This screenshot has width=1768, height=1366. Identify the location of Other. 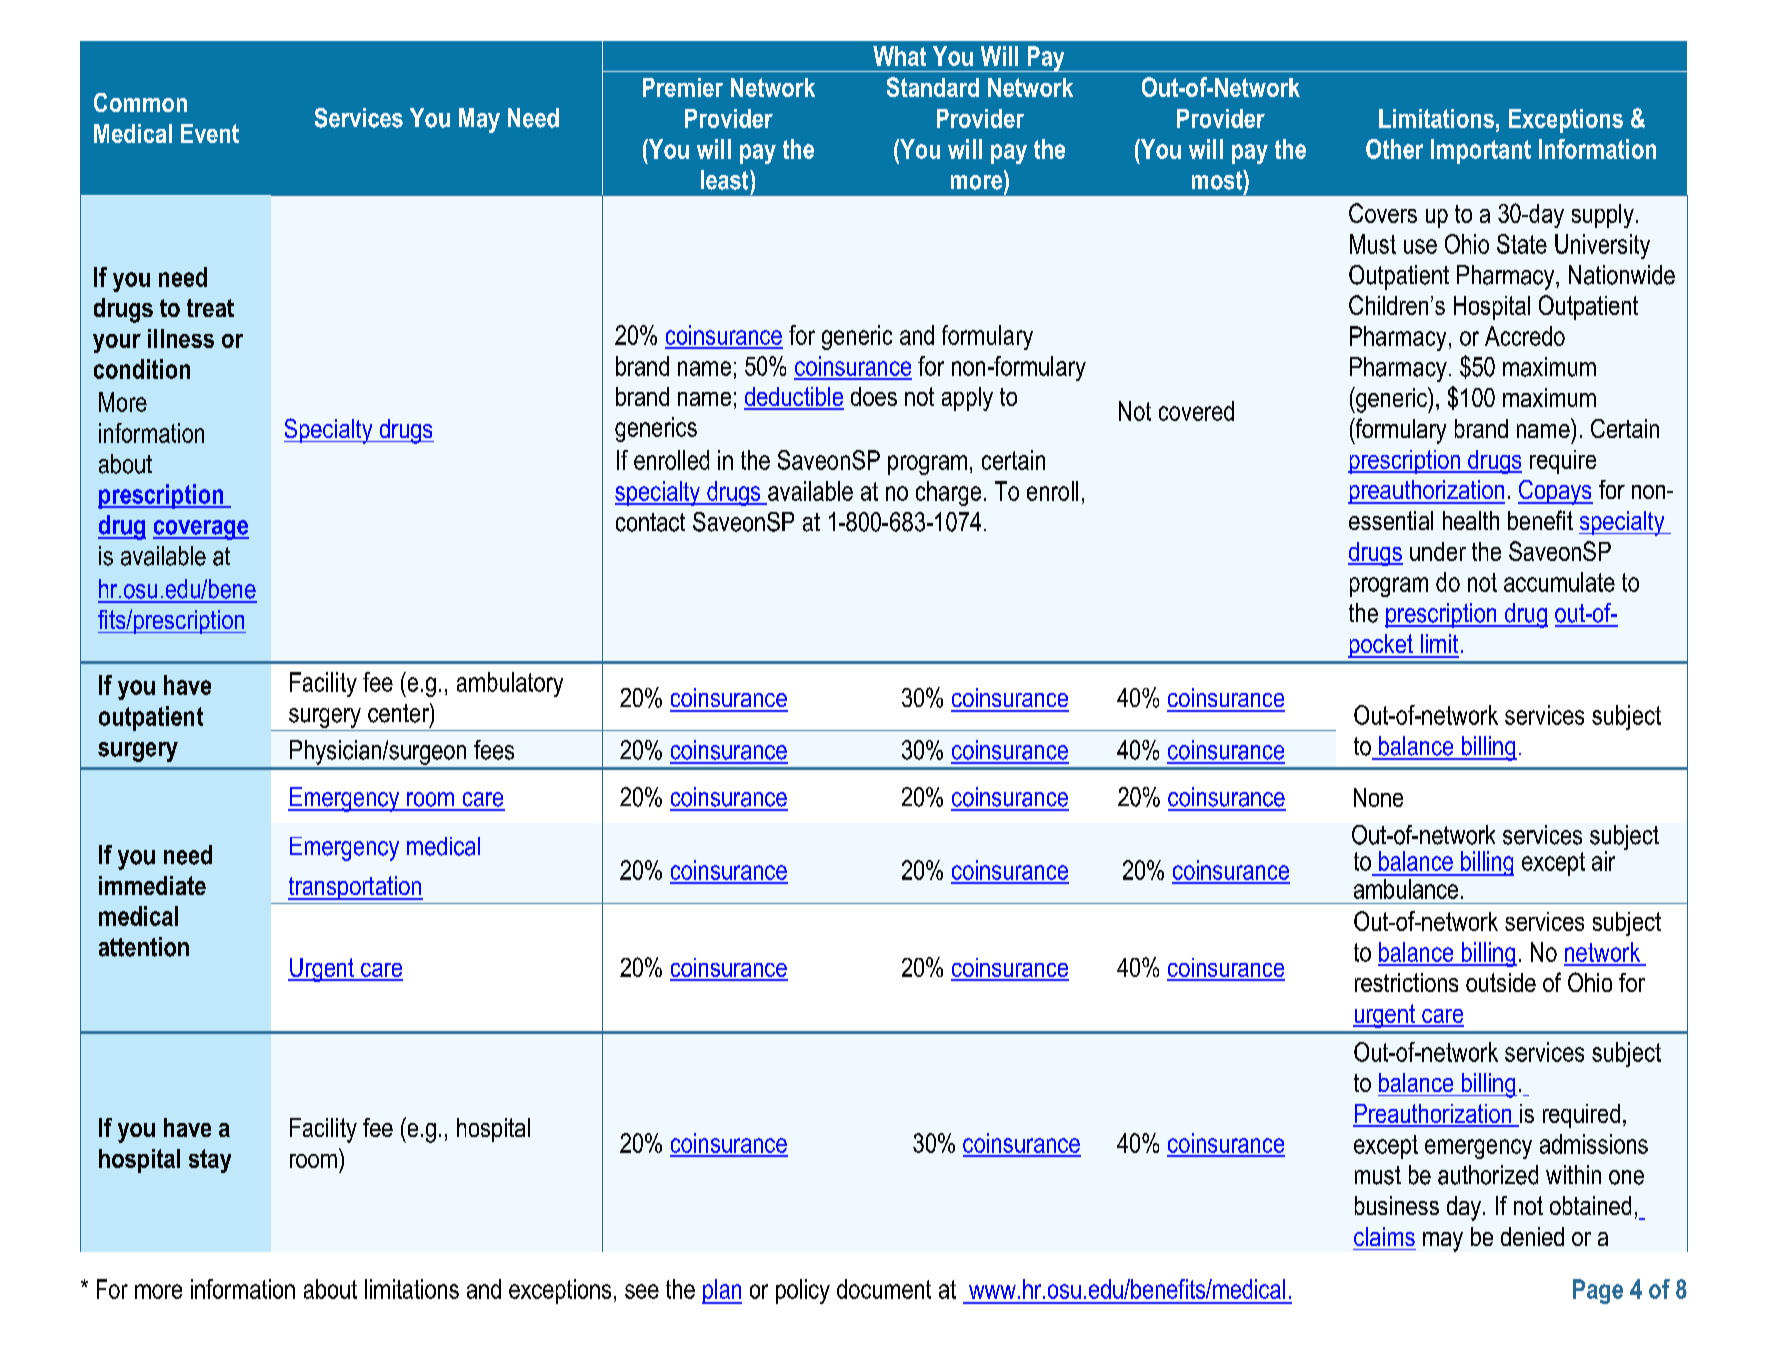
(1394, 149).
